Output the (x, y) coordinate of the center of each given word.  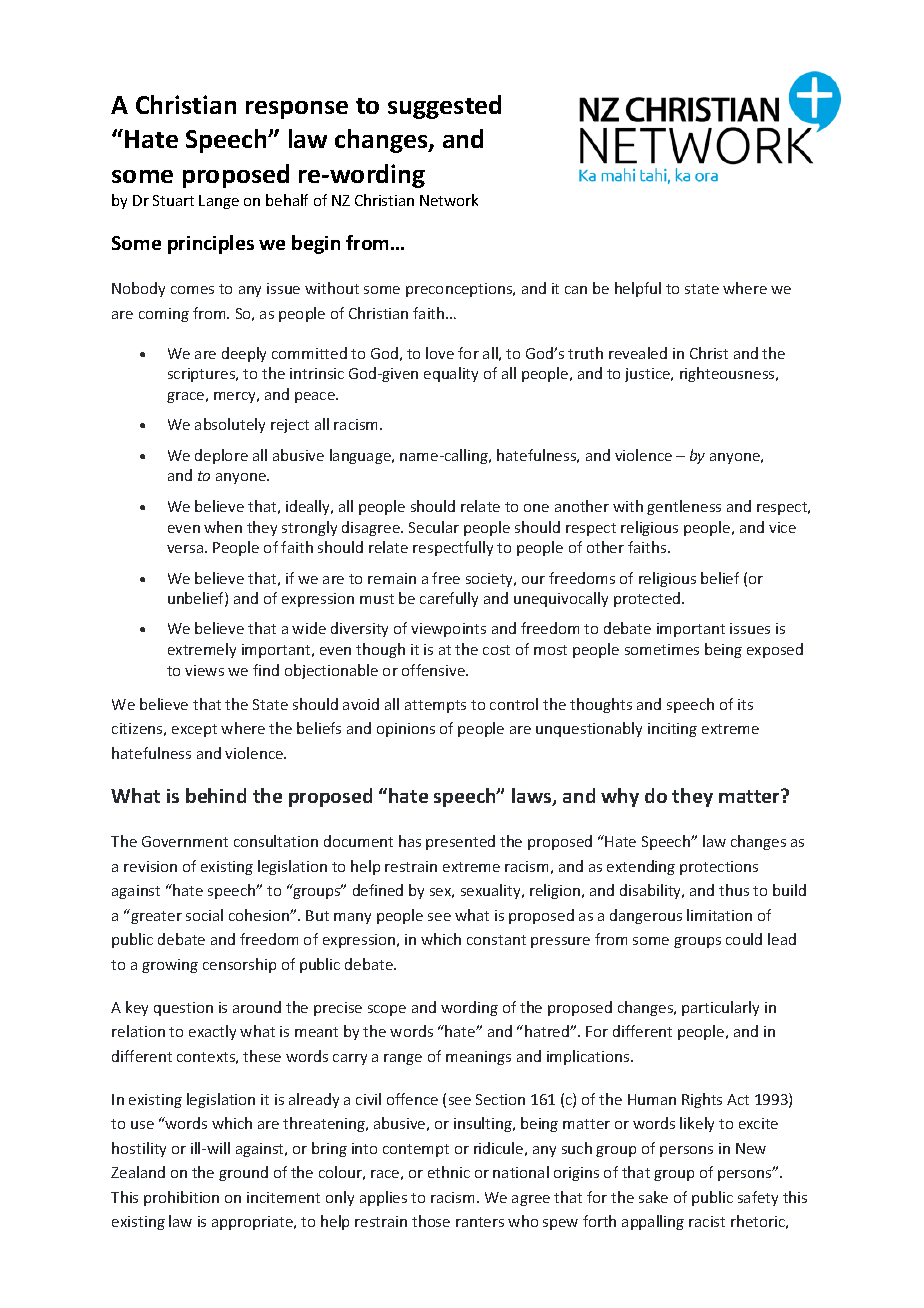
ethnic (449, 1172)
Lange (219, 202)
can (576, 290)
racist (707, 1221)
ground (243, 1173)
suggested (444, 107)
